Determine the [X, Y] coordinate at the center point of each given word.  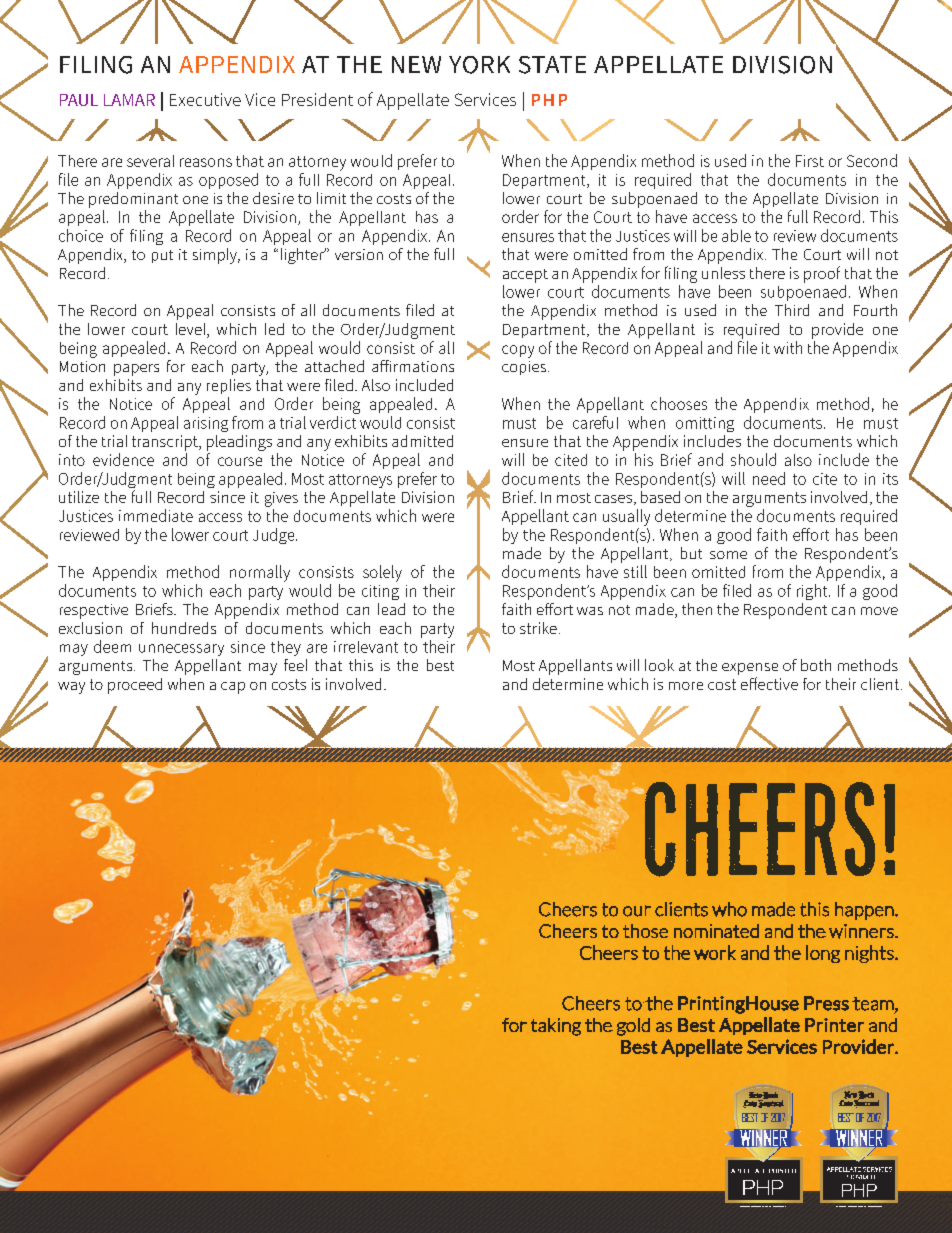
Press [826, 1003]
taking [556, 1027]
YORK [479, 65]
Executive [205, 99]
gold [633, 1027]
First [810, 161]
